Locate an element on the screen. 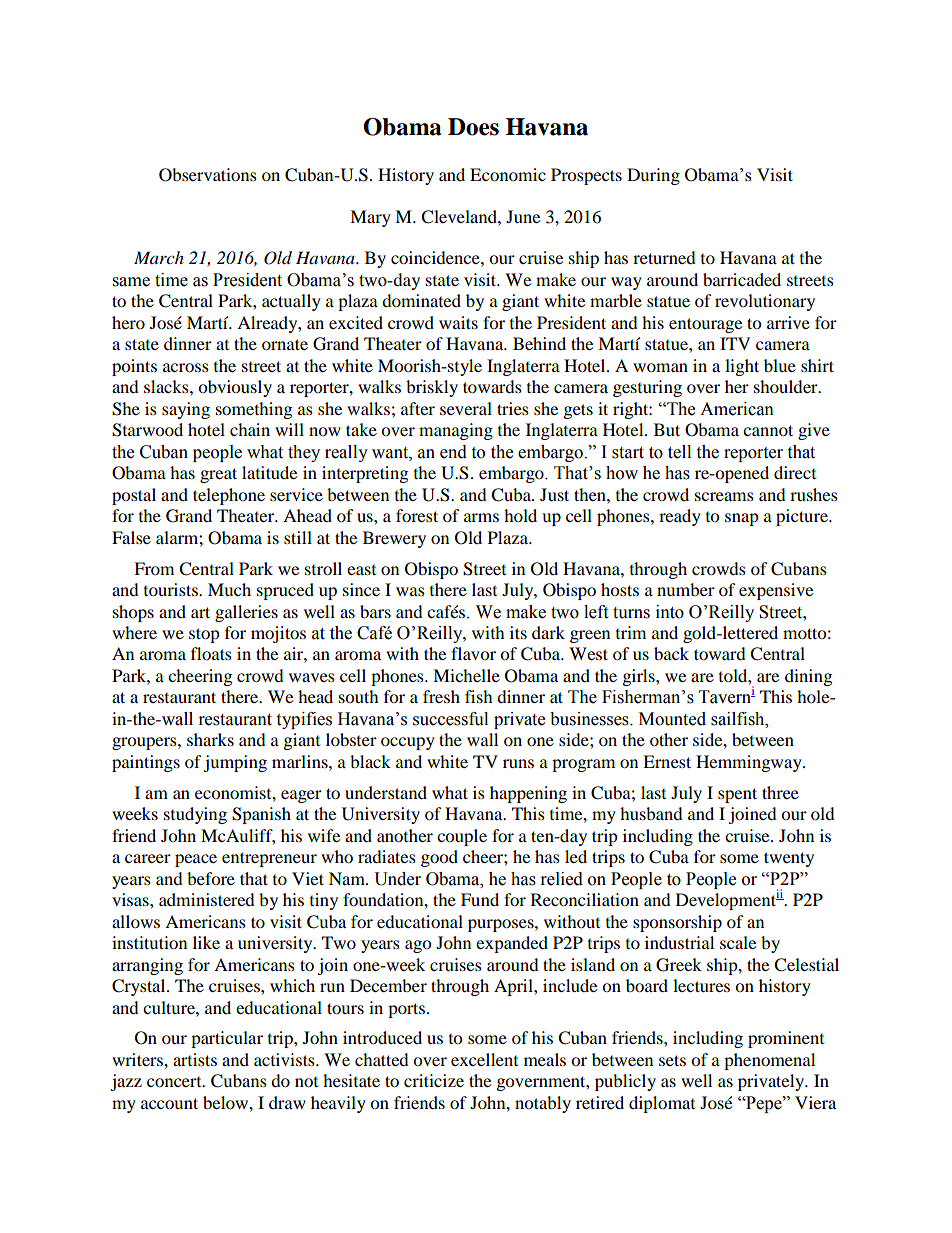  light is located at coordinates (742, 367).
